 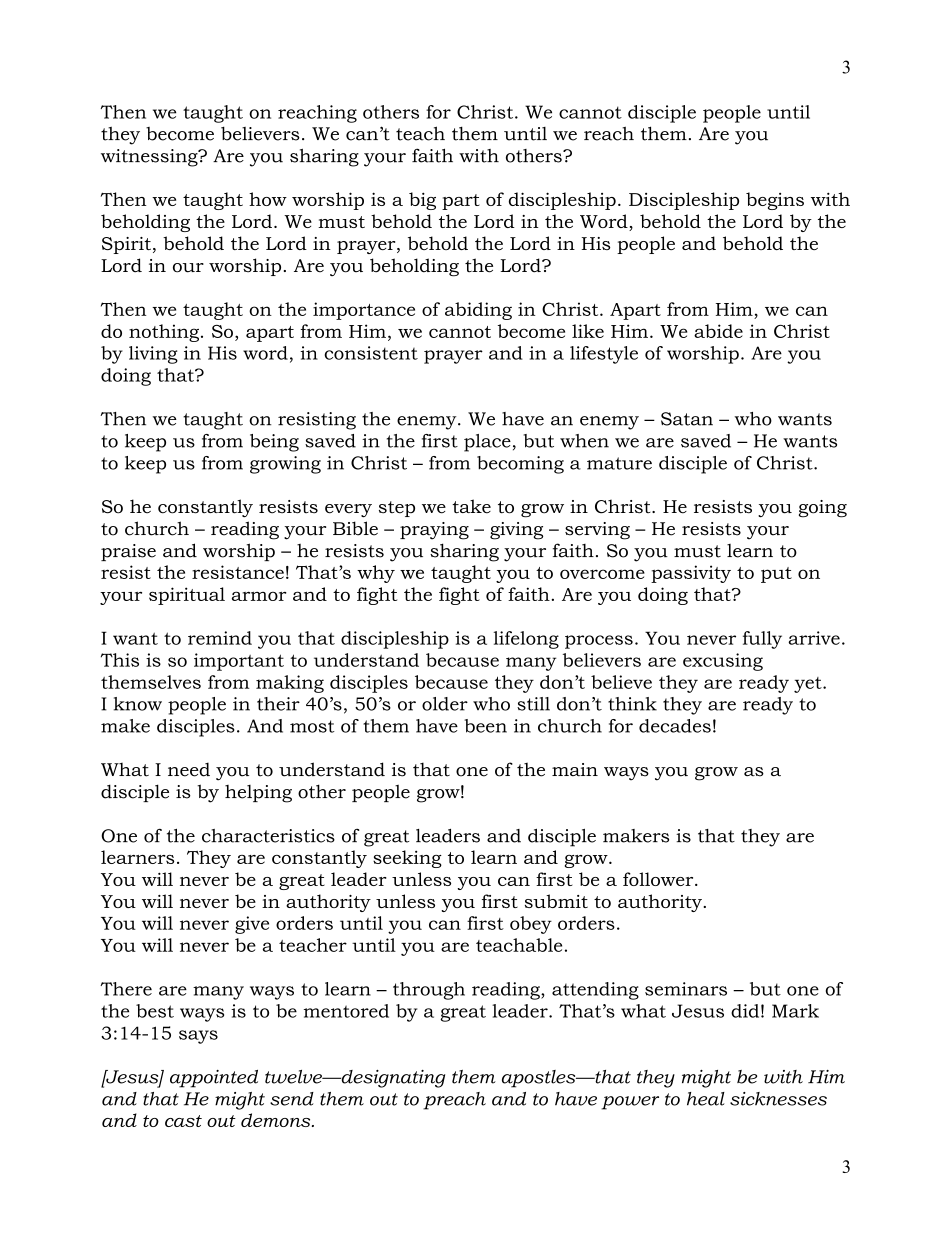 What do you see at coordinates (422, 201) in the screenshot?
I see `big` at bounding box center [422, 201].
